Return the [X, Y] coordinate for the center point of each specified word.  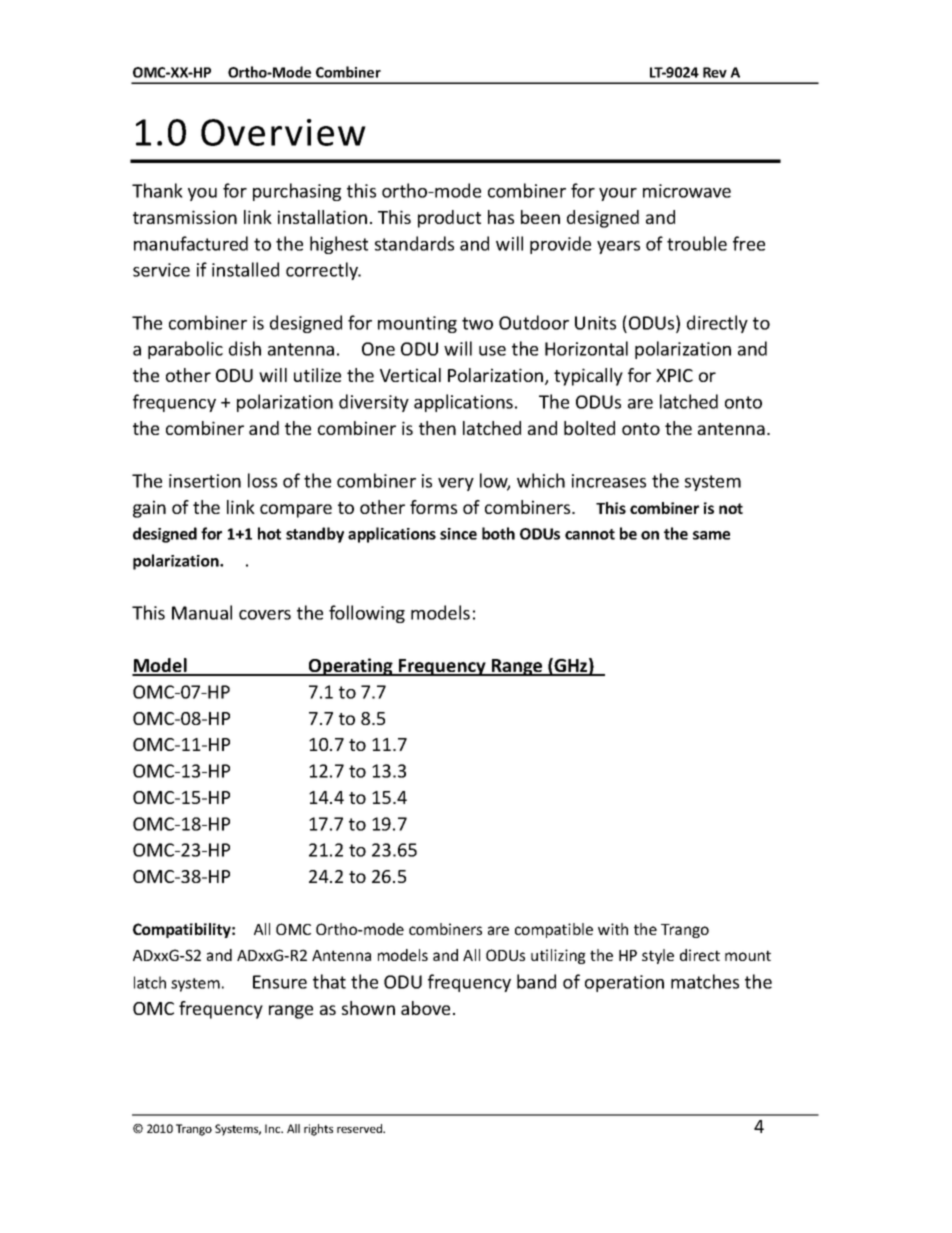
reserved [360, 1128]
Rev [715, 72]
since [458, 534]
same [711, 535]
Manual [202, 612]
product [449, 219]
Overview [283, 132]
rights [318, 1130]
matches [705, 981]
